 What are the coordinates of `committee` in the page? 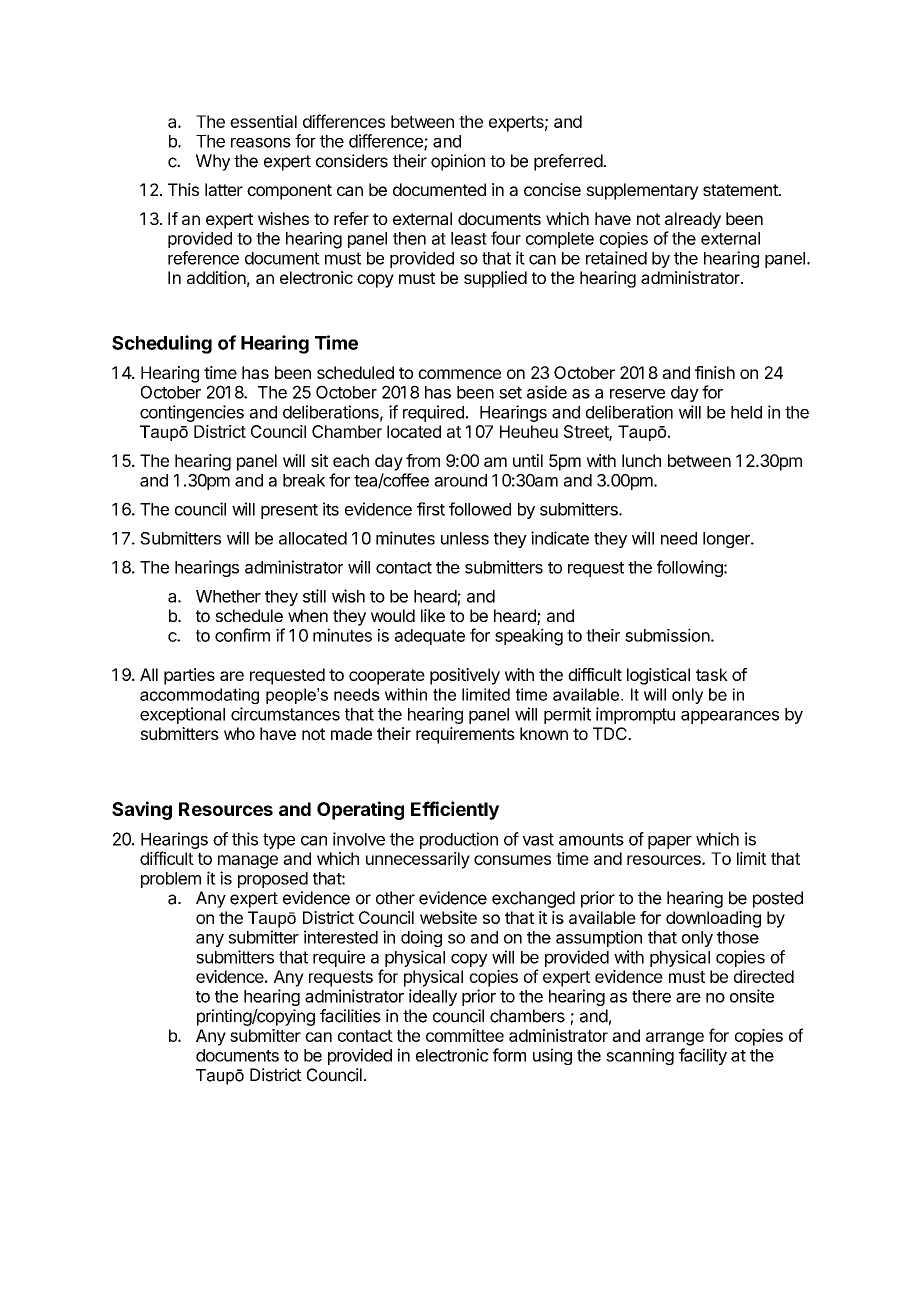 It's located at (465, 1035).
